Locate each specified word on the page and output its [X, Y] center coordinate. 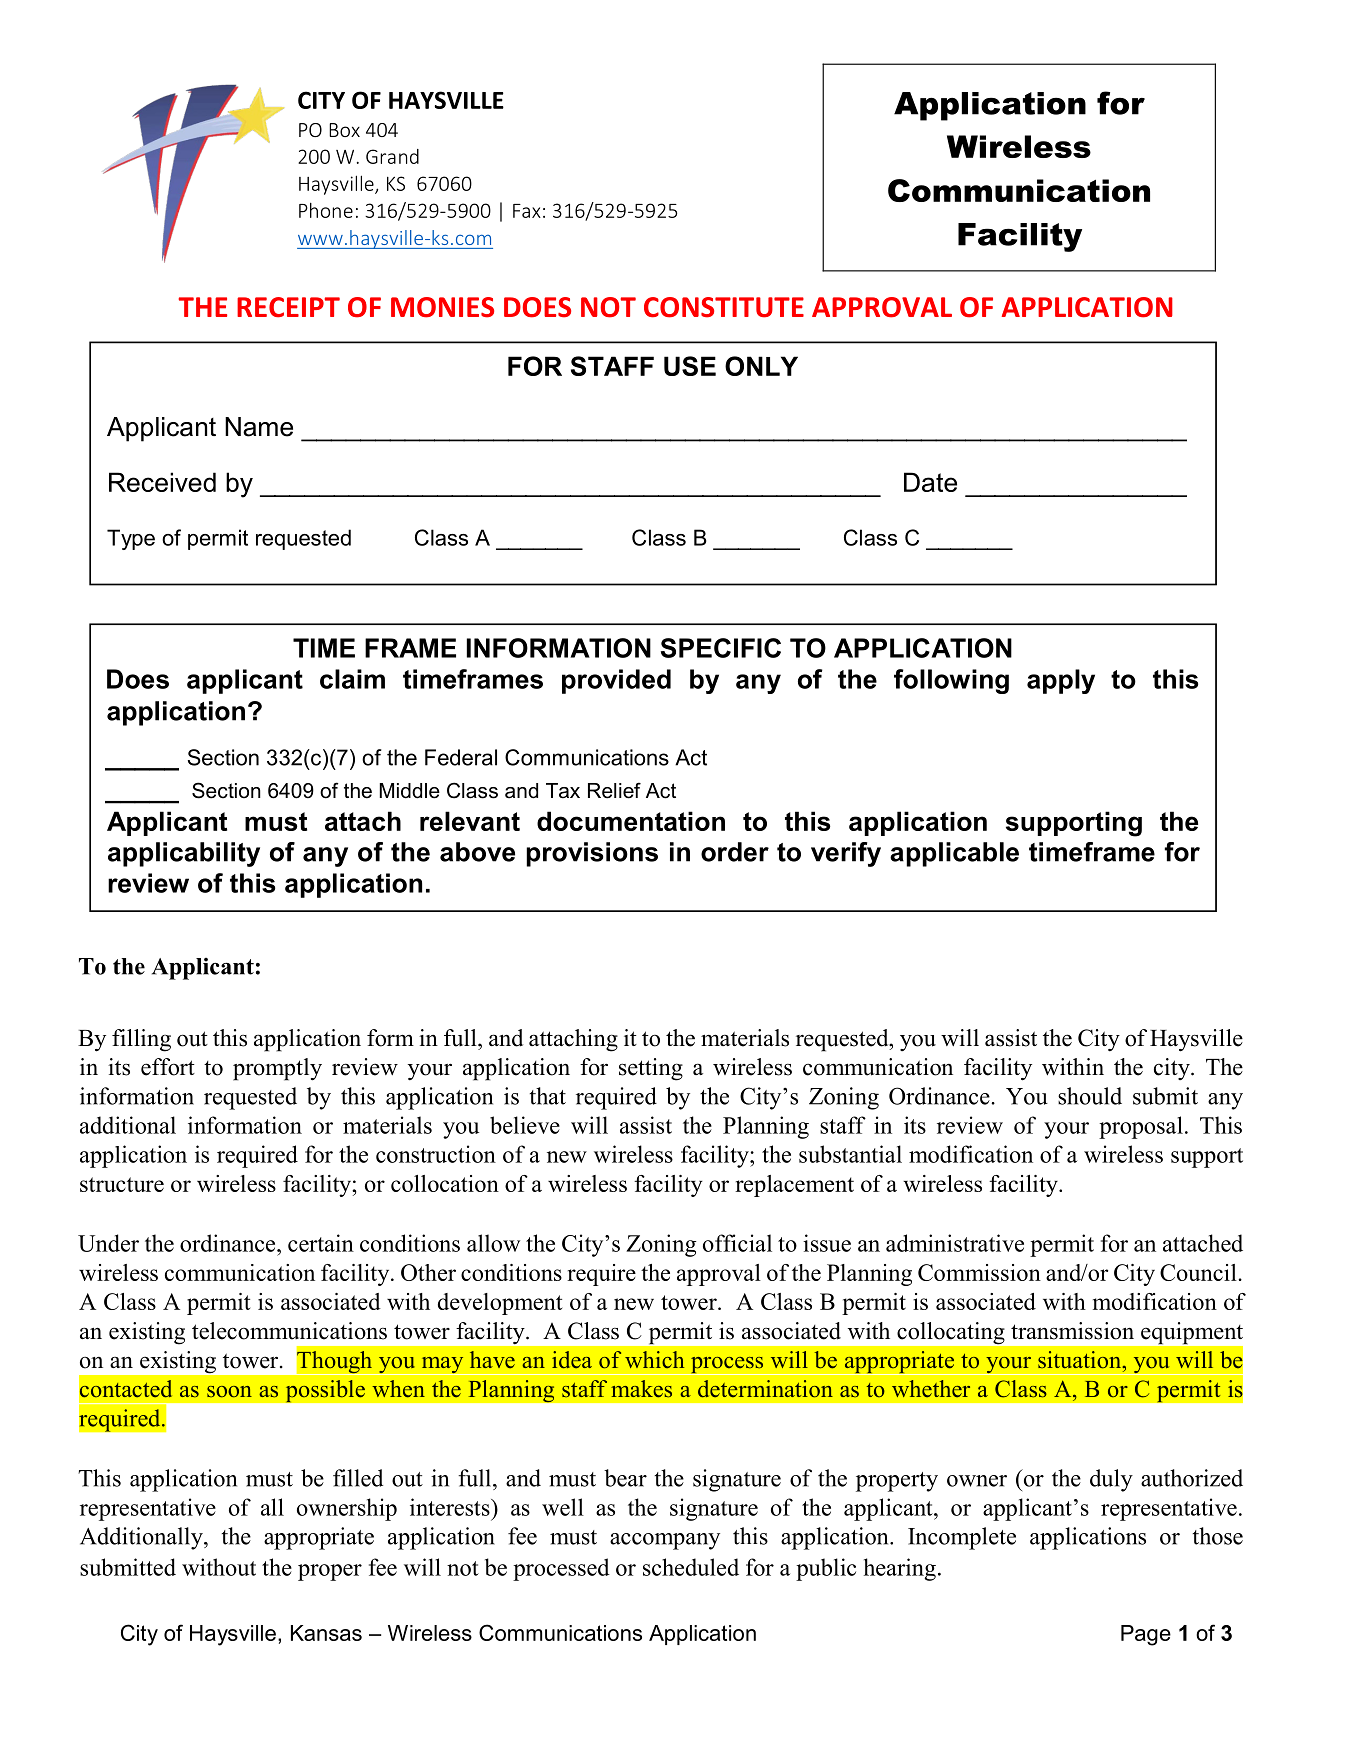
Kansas [326, 1633]
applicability [184, 854]
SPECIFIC [721, 648]
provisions [592, 854]
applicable [954, 854]
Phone [326, 210]
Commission [979, 1272]
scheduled [691, 1567]
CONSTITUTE [724, 307]
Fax [527, 211]
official [737, 1243]
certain [321, 1243]
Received [162, 482]
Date [930, 482]
